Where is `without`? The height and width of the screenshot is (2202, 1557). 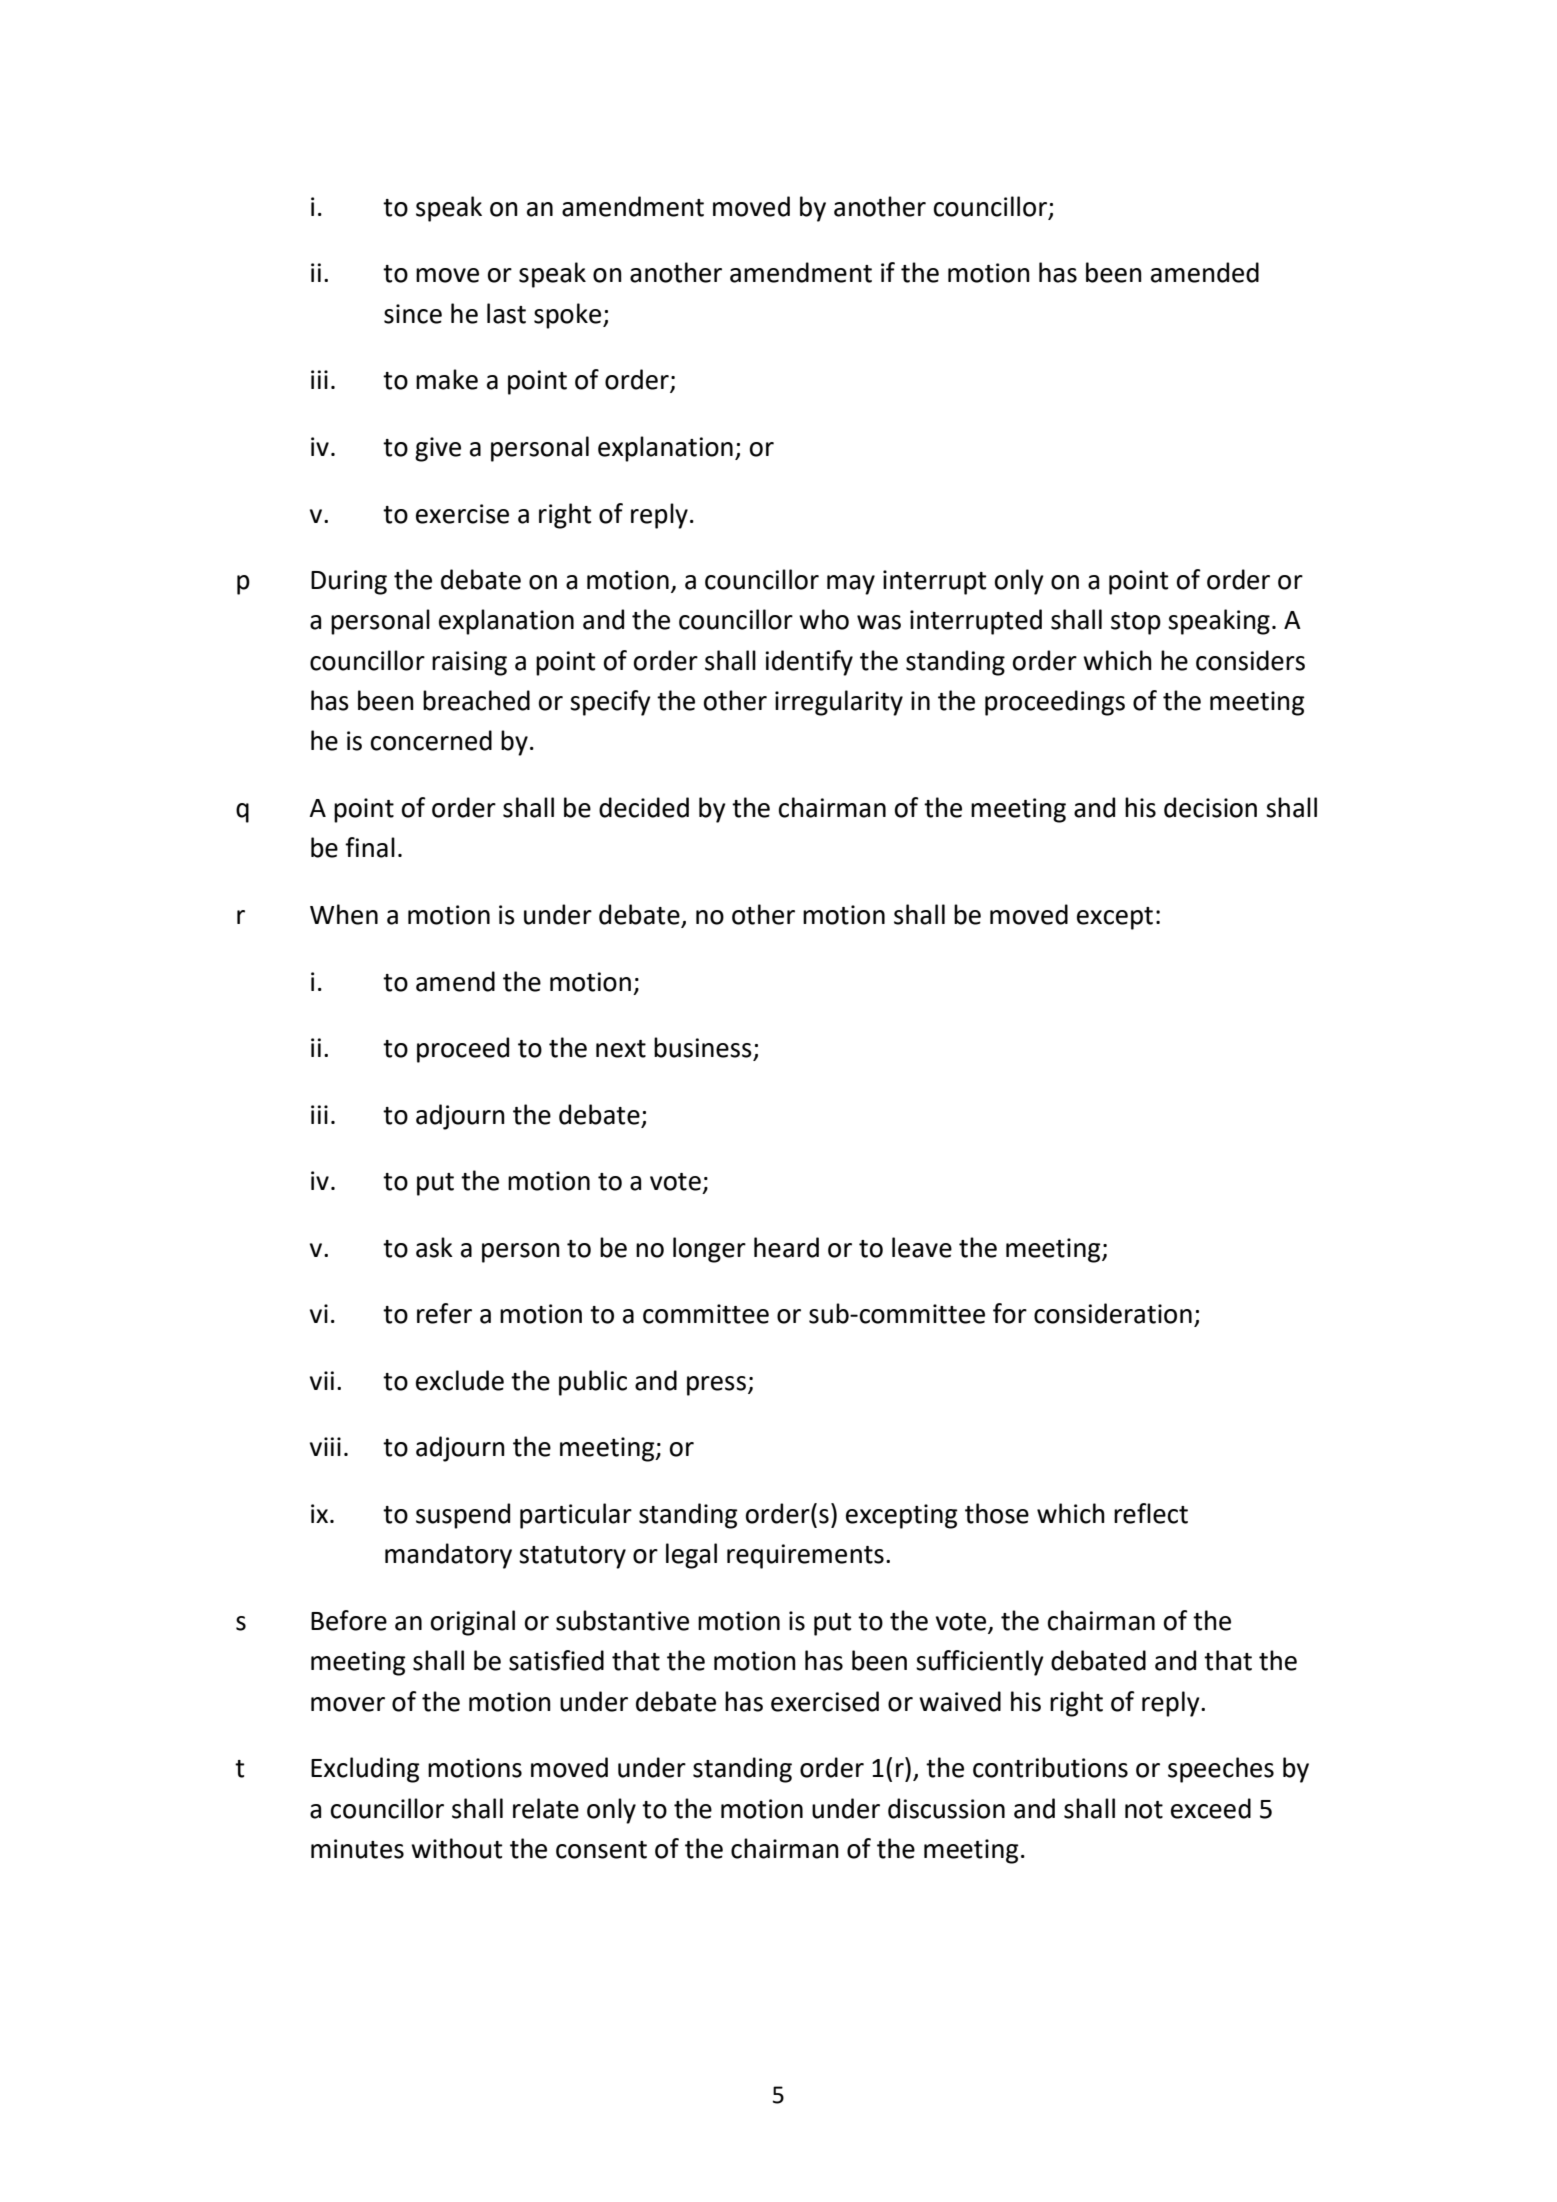 without is located at coordinates (456, 1848).
